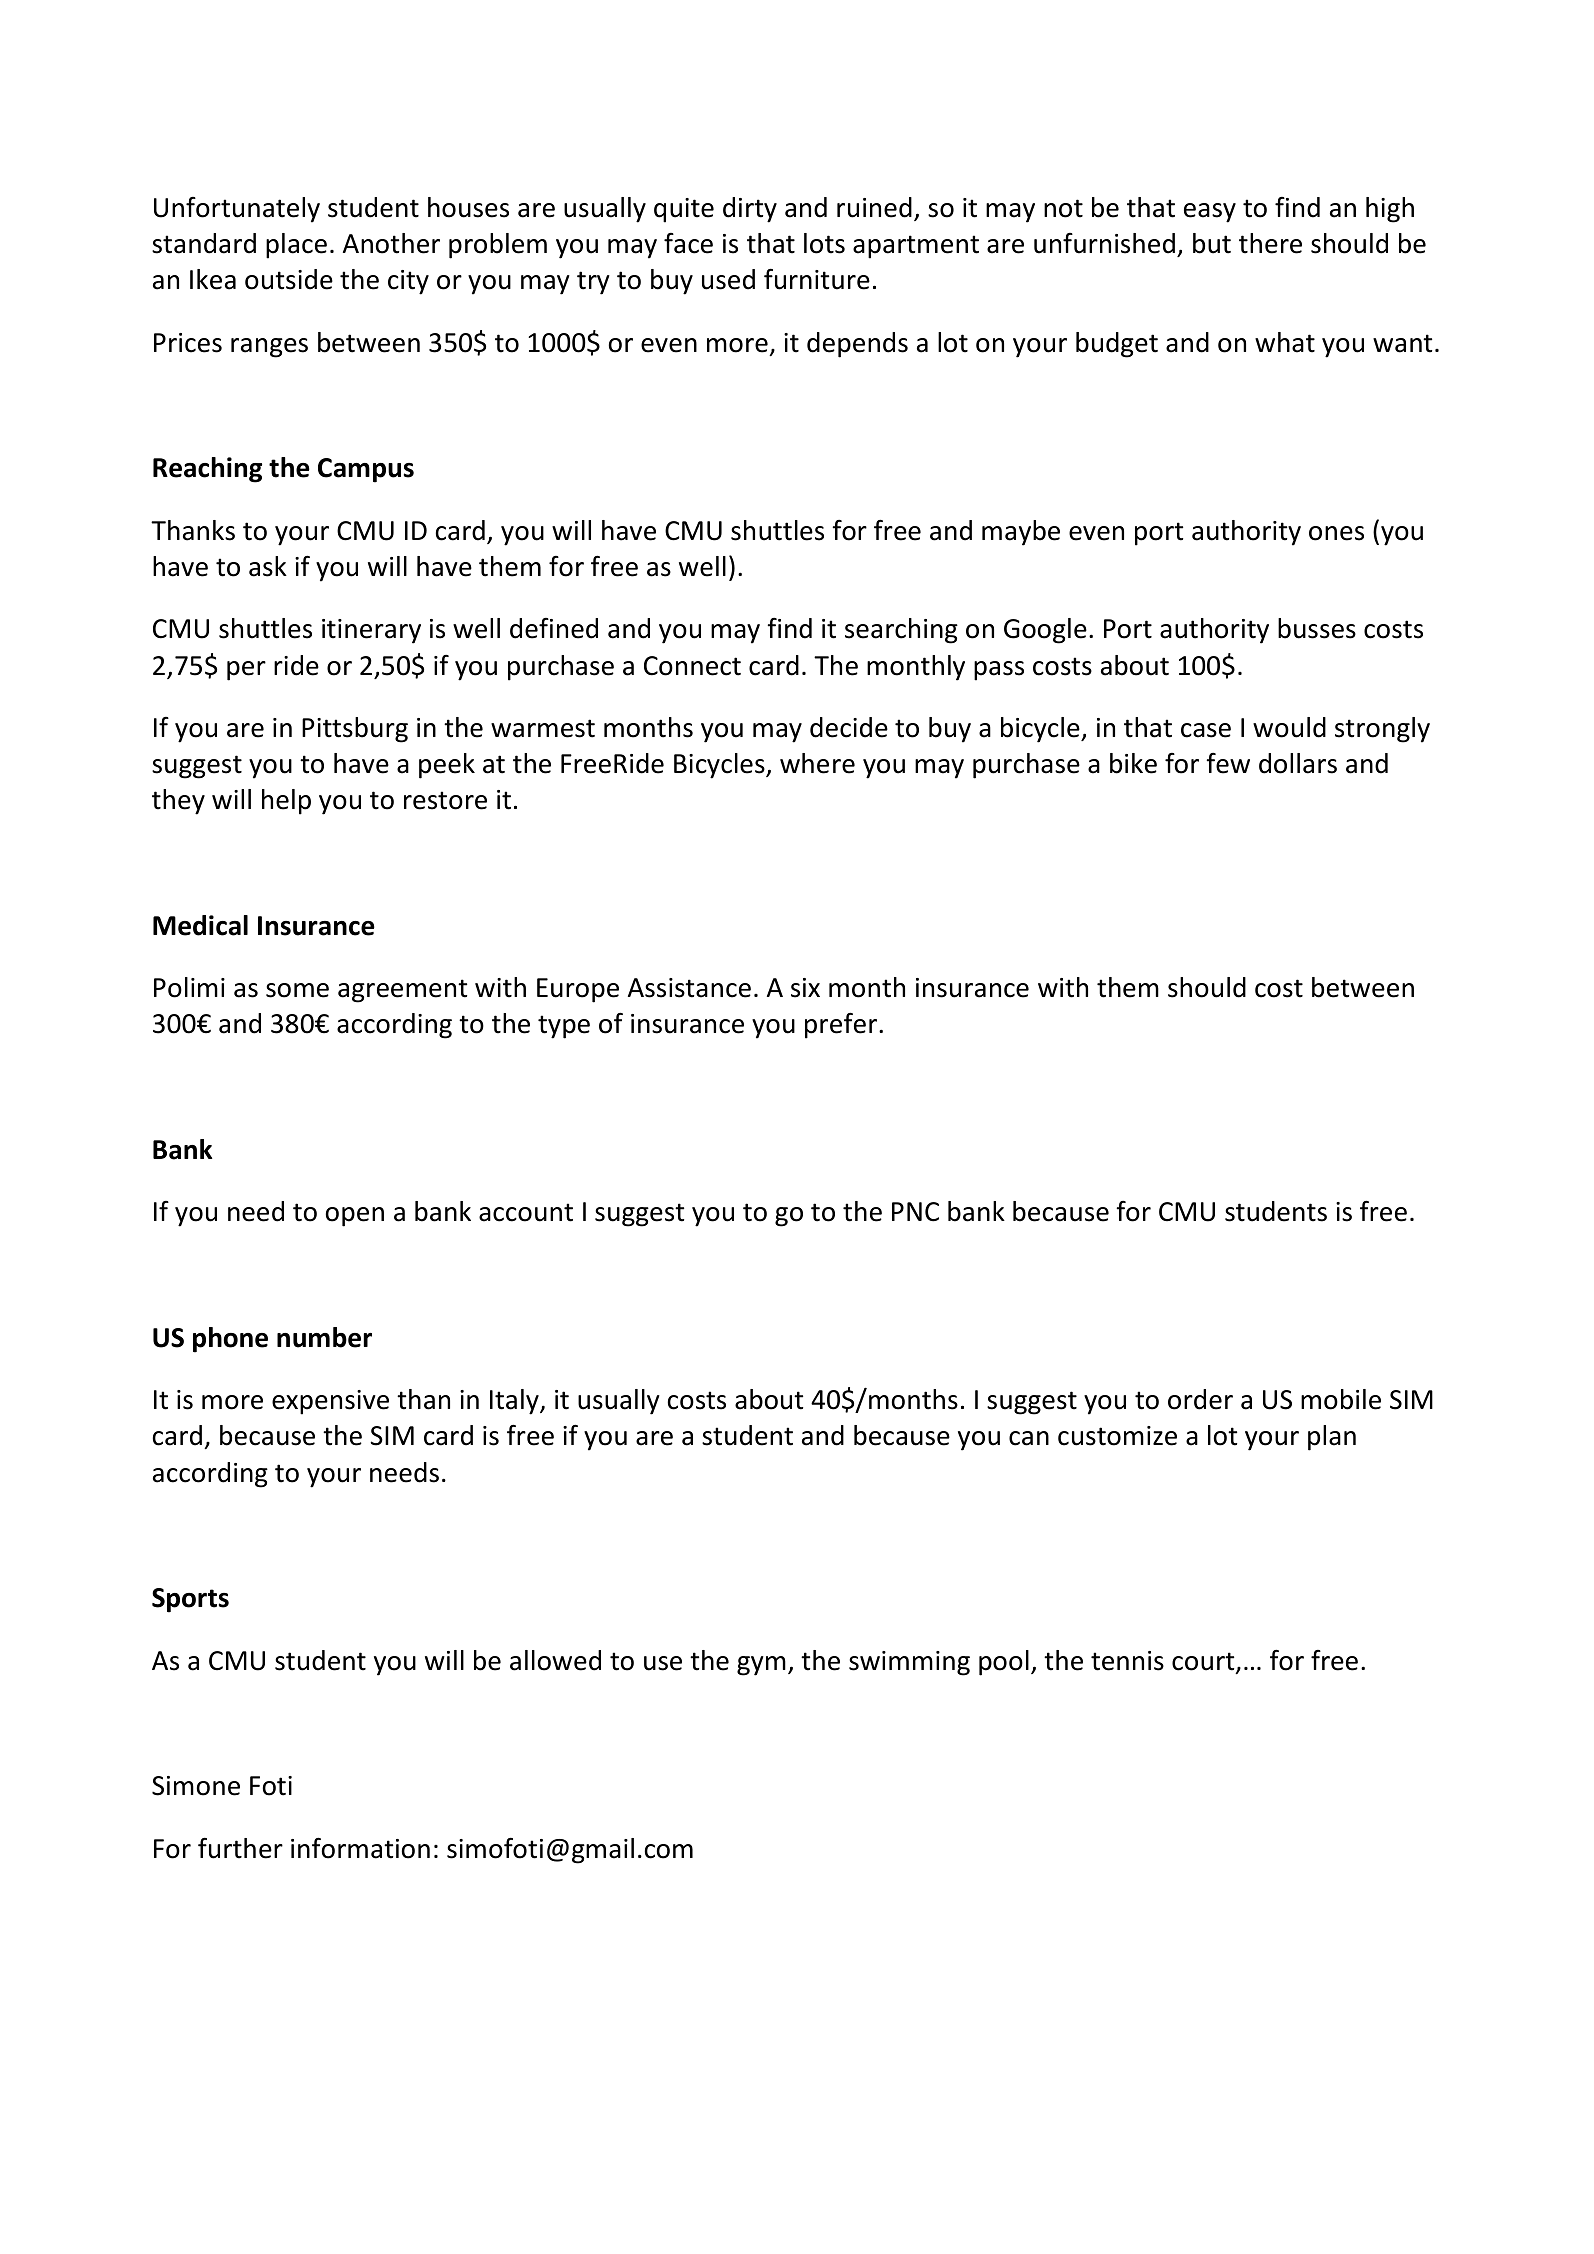 This screenshot has width=1594, height=2254. What do you see at coordinates (1200, 1399) in the screenshot?
I see `order` at bounding box center [1200, 1399].
